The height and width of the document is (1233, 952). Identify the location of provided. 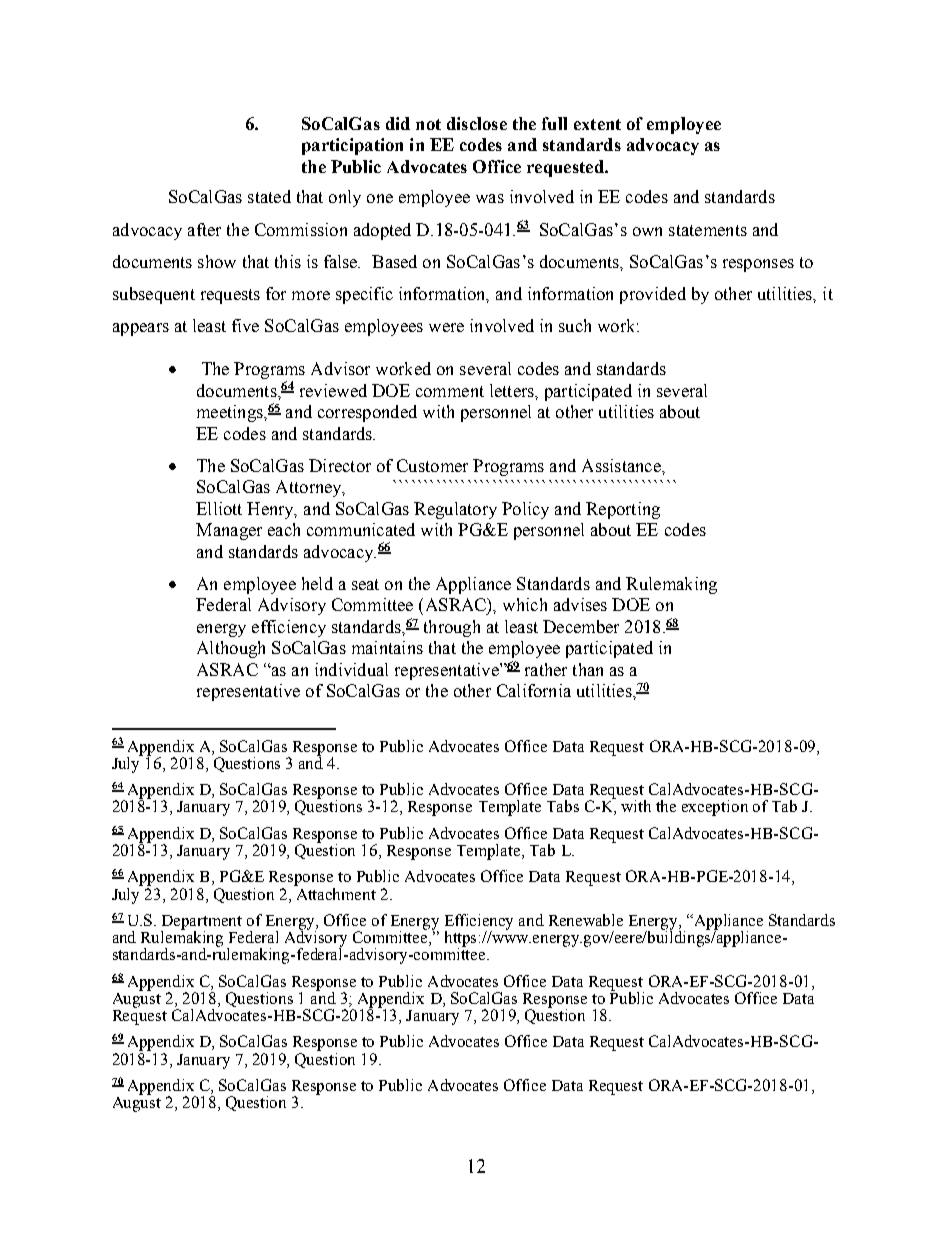
(653, 295).
